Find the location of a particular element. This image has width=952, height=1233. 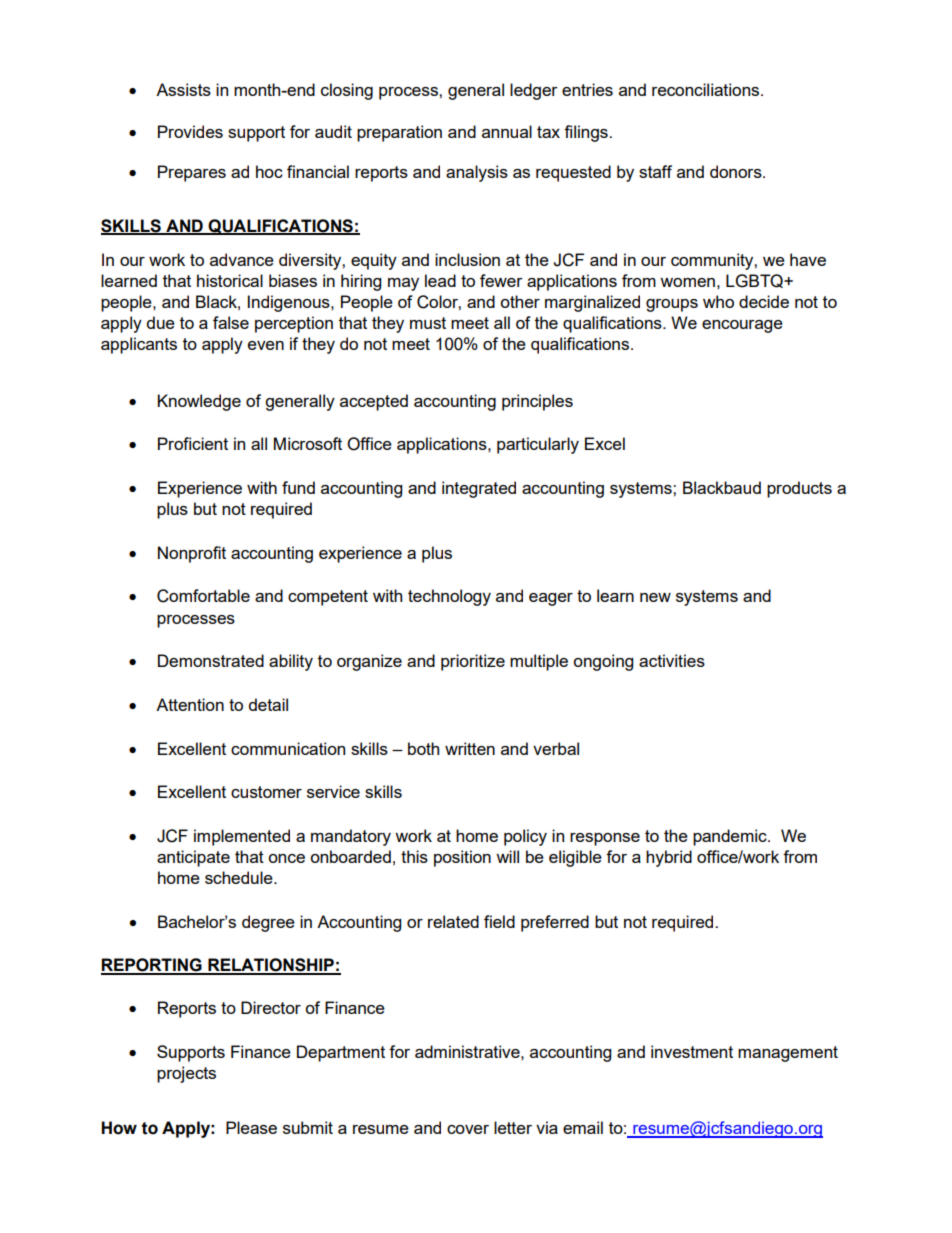

new is located at coordinates (655, 597).
